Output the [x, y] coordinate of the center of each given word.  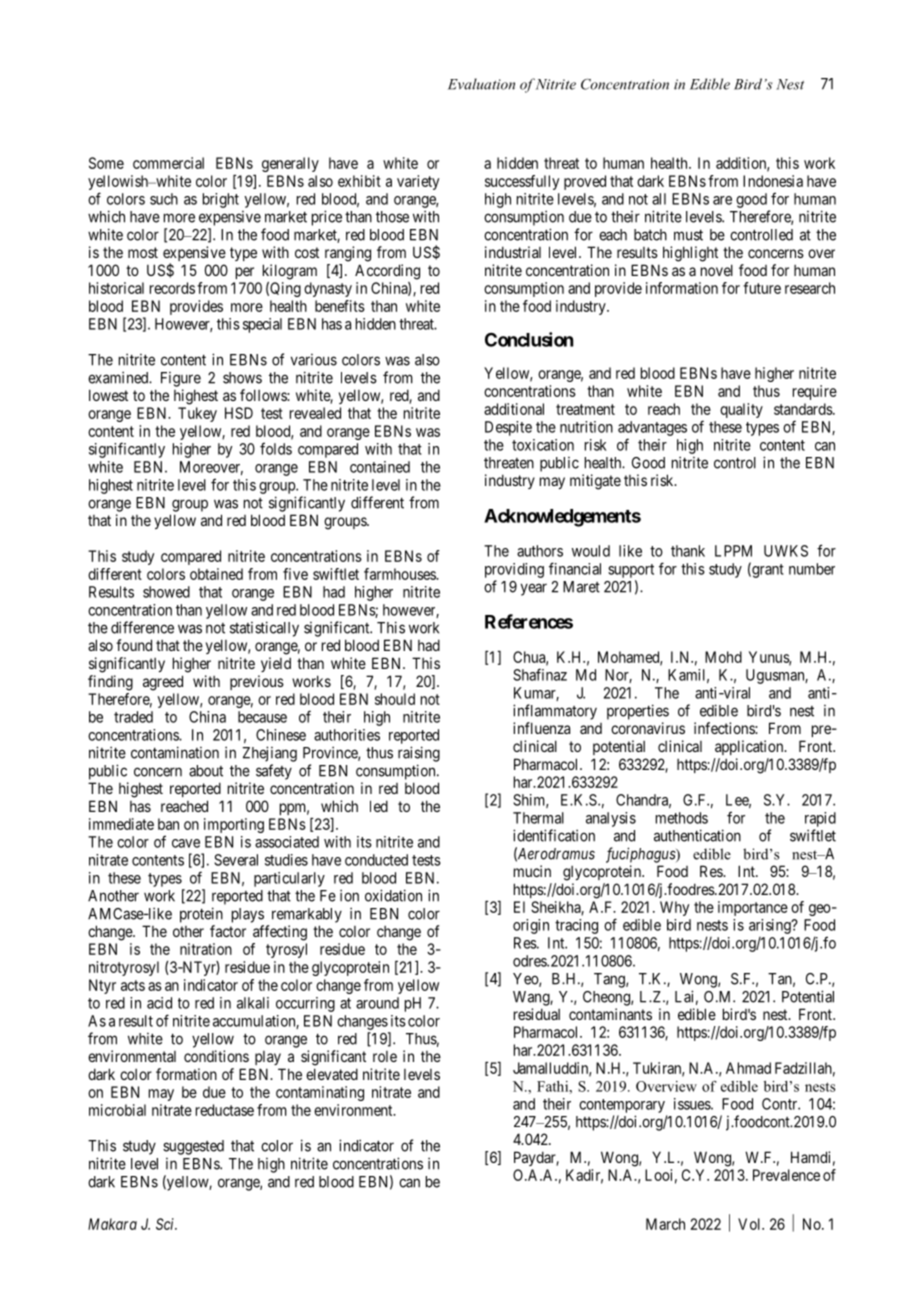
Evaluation [481, 84]
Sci [166, 1224]
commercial [168, 163]
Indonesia [773, 181]
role [385, 1056]
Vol [751, 1224]
